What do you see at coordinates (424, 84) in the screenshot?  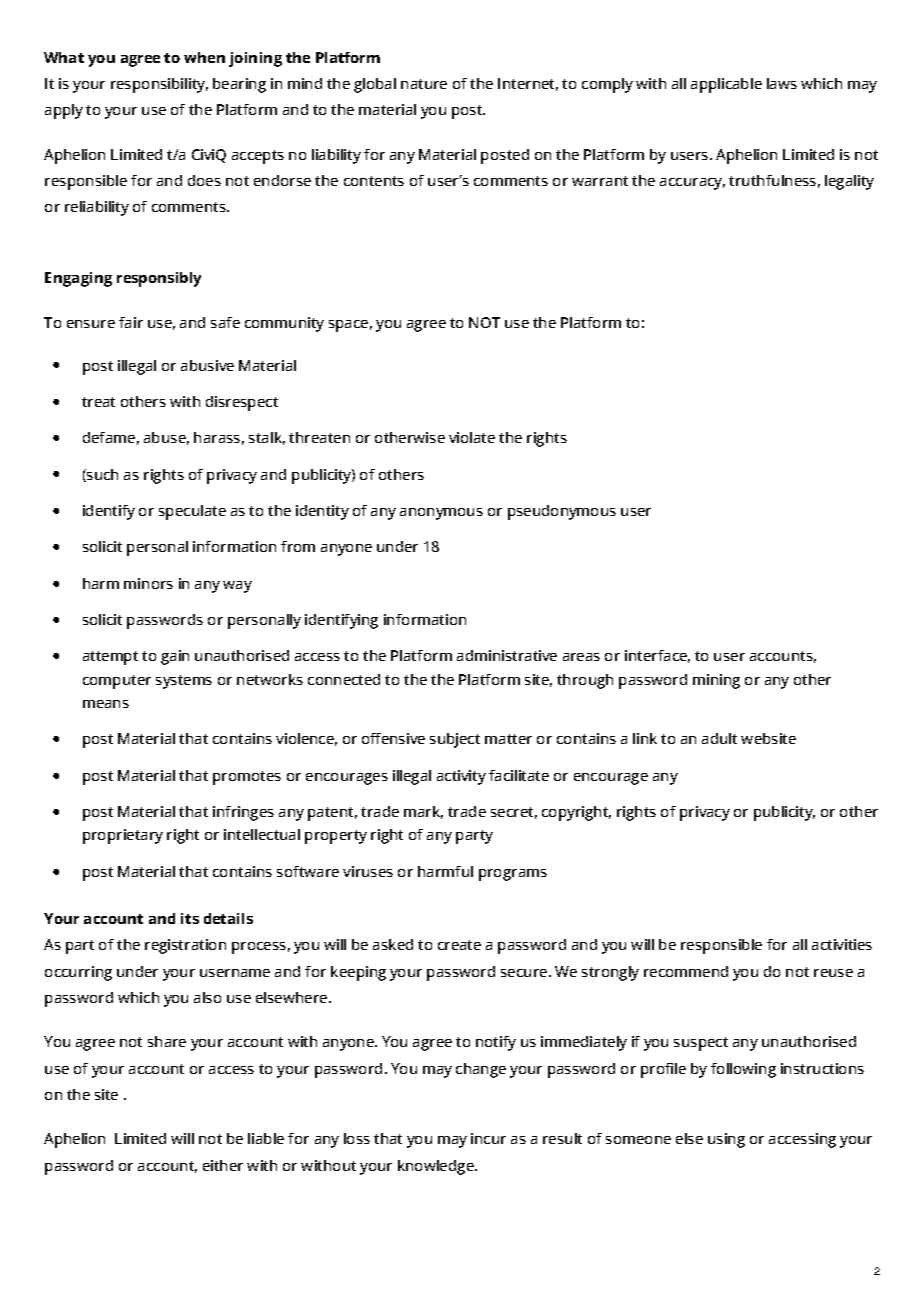 I see `nature` at bounding box center [424, 84].
